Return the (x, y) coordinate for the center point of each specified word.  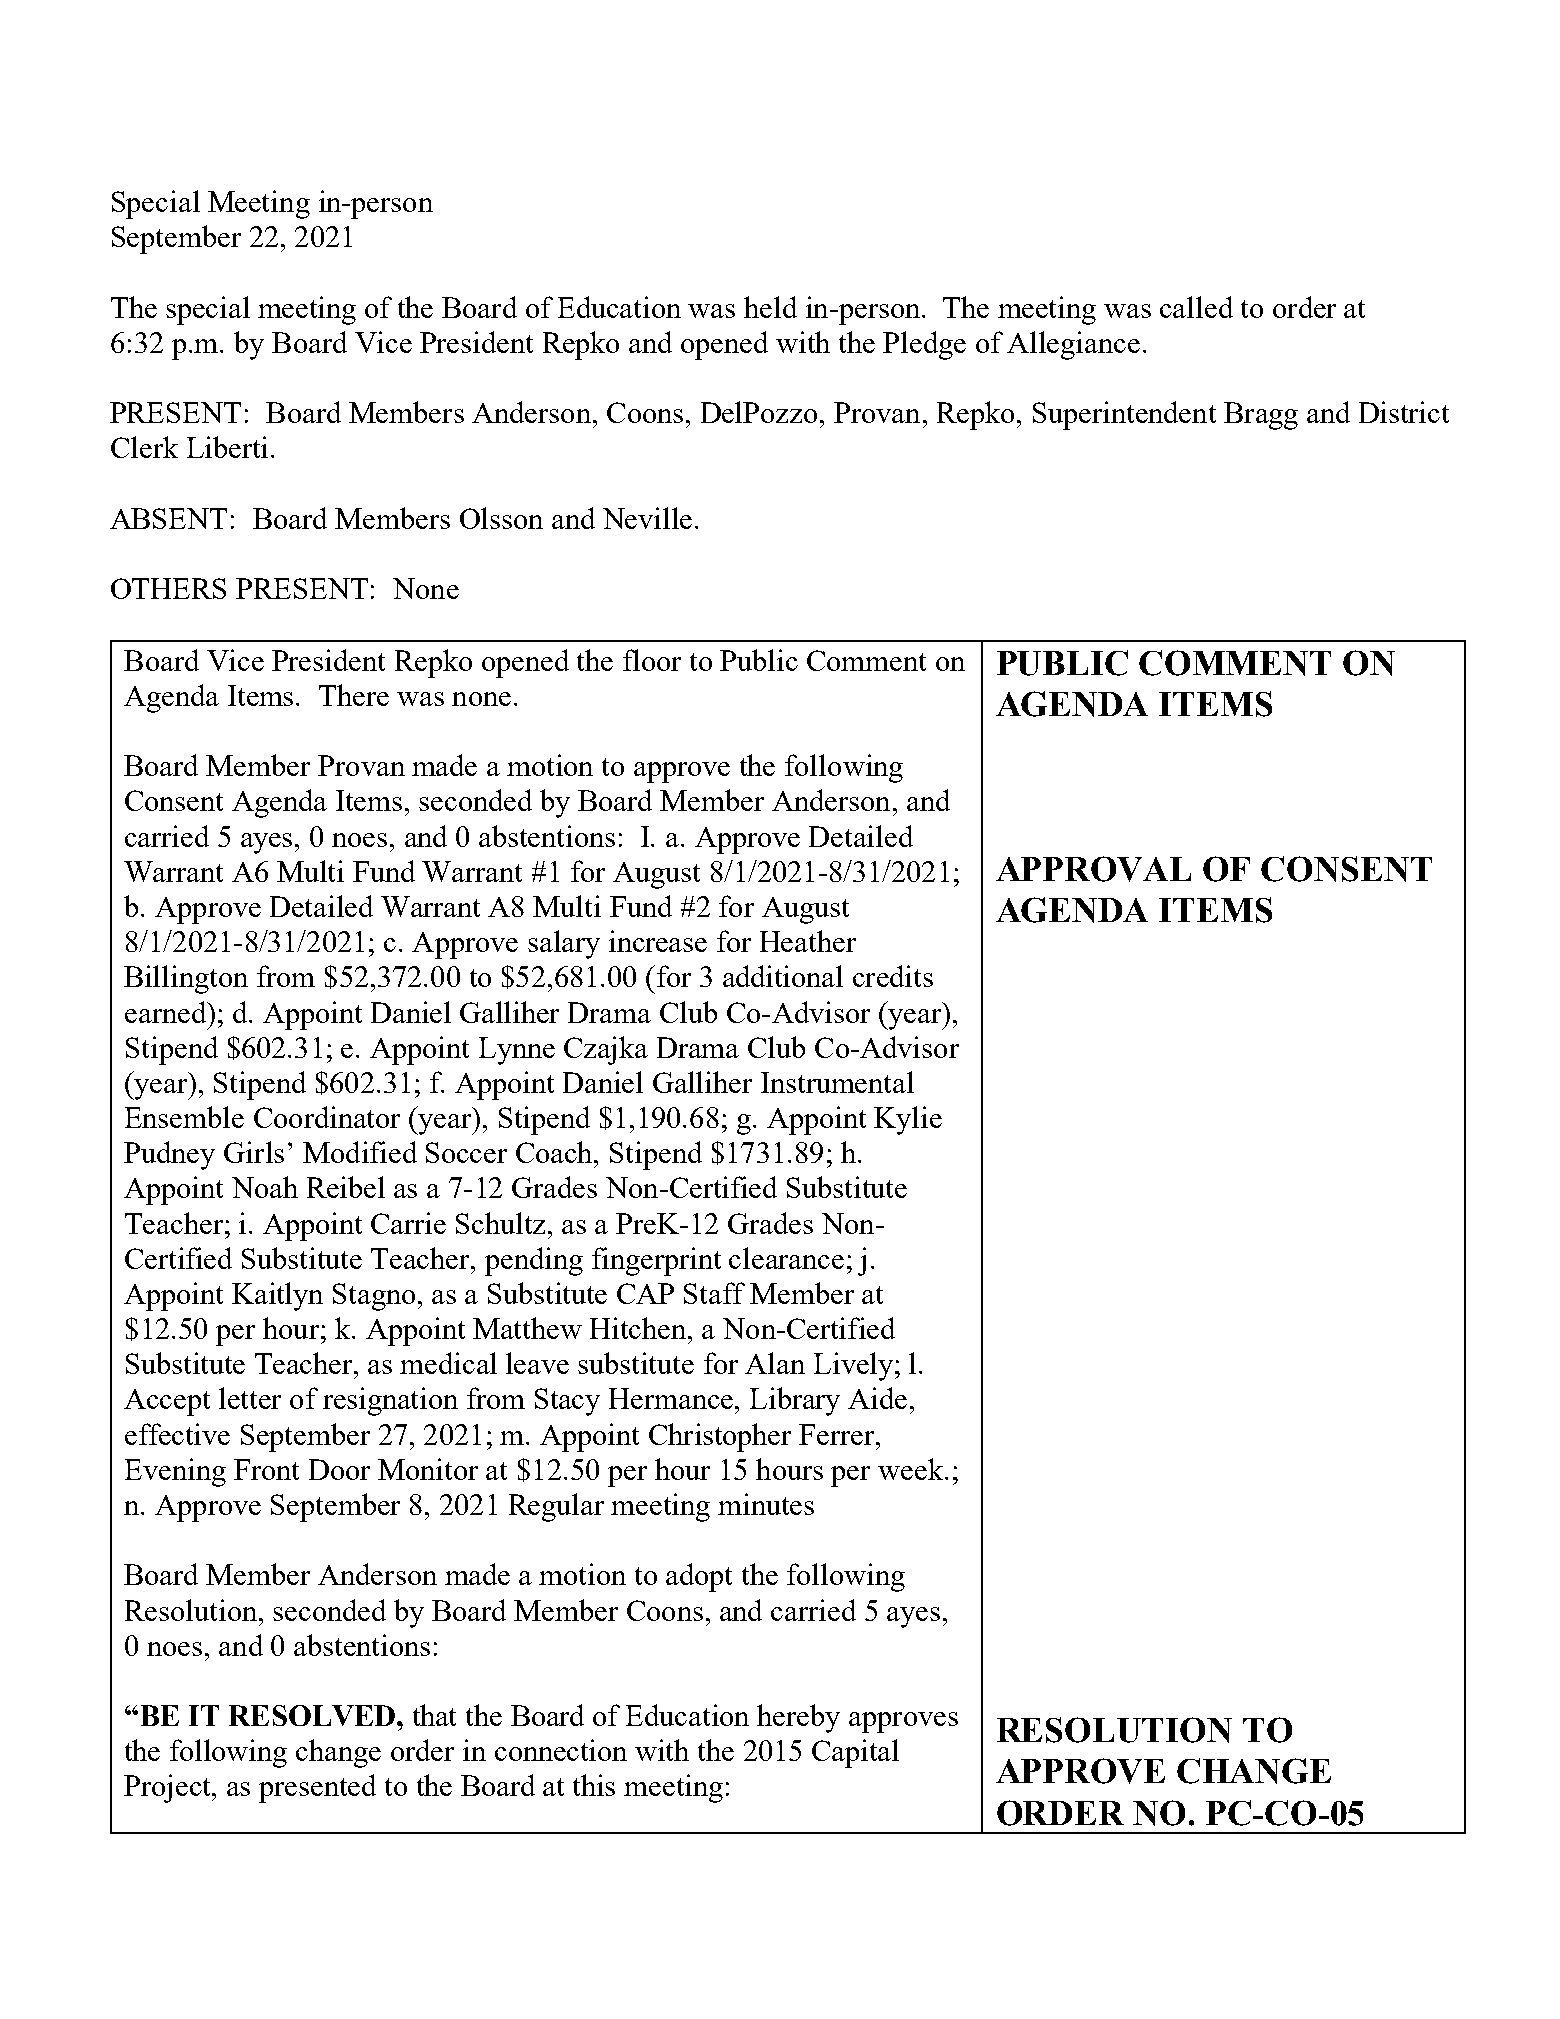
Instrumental (837, 1082)
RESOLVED (313, 1715)
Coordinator (327, 1117)
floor (652, 660)
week (912, 1469)
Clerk (144, 447)
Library (795, 1401)
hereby (798, 1718)
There (354, 695)
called (1196, 307)
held (770, 307)
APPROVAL (1093, 869)
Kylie (908, 1120)
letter (250, 1398)
